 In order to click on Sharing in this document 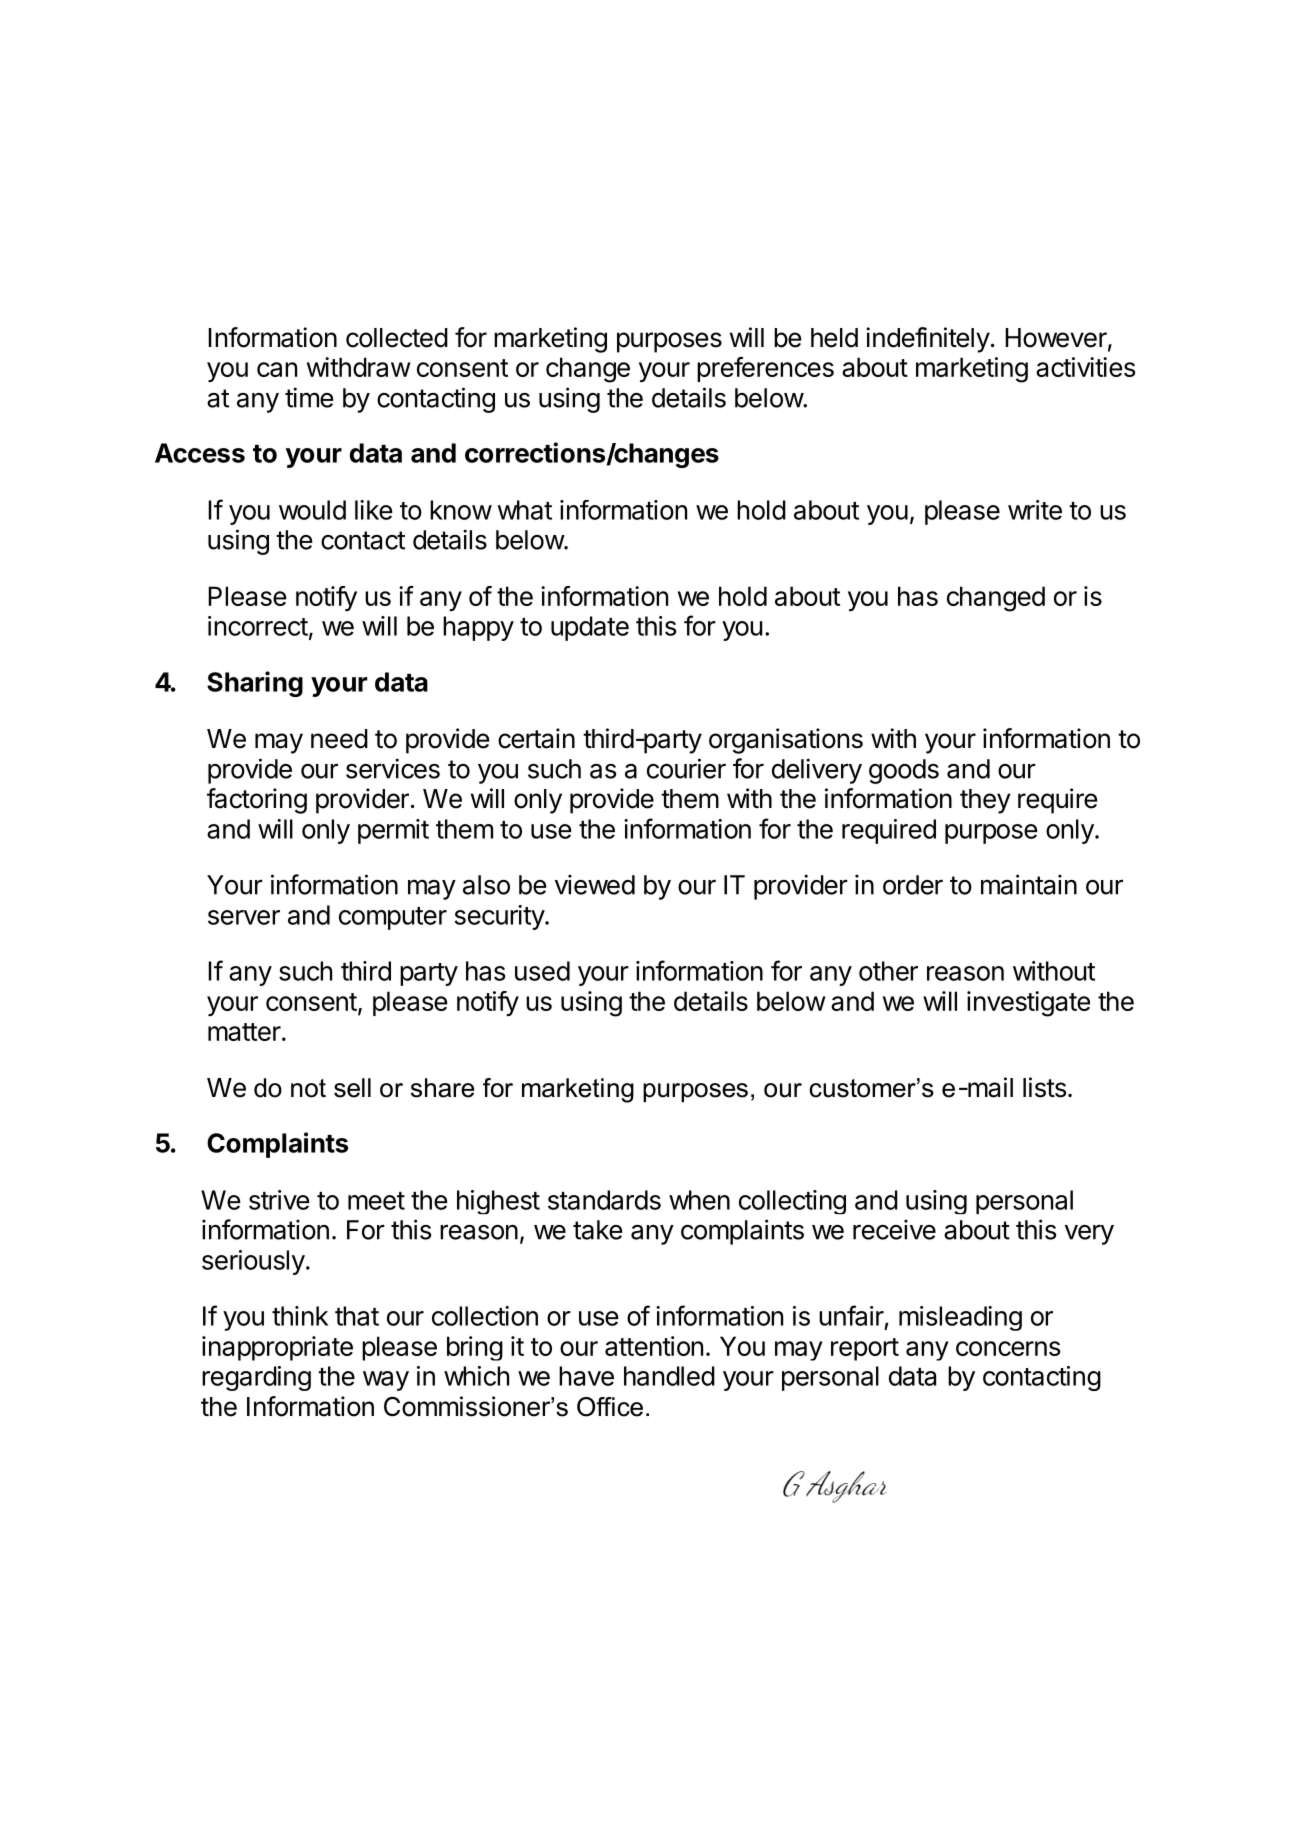, I will do `click(255, 684)`.
